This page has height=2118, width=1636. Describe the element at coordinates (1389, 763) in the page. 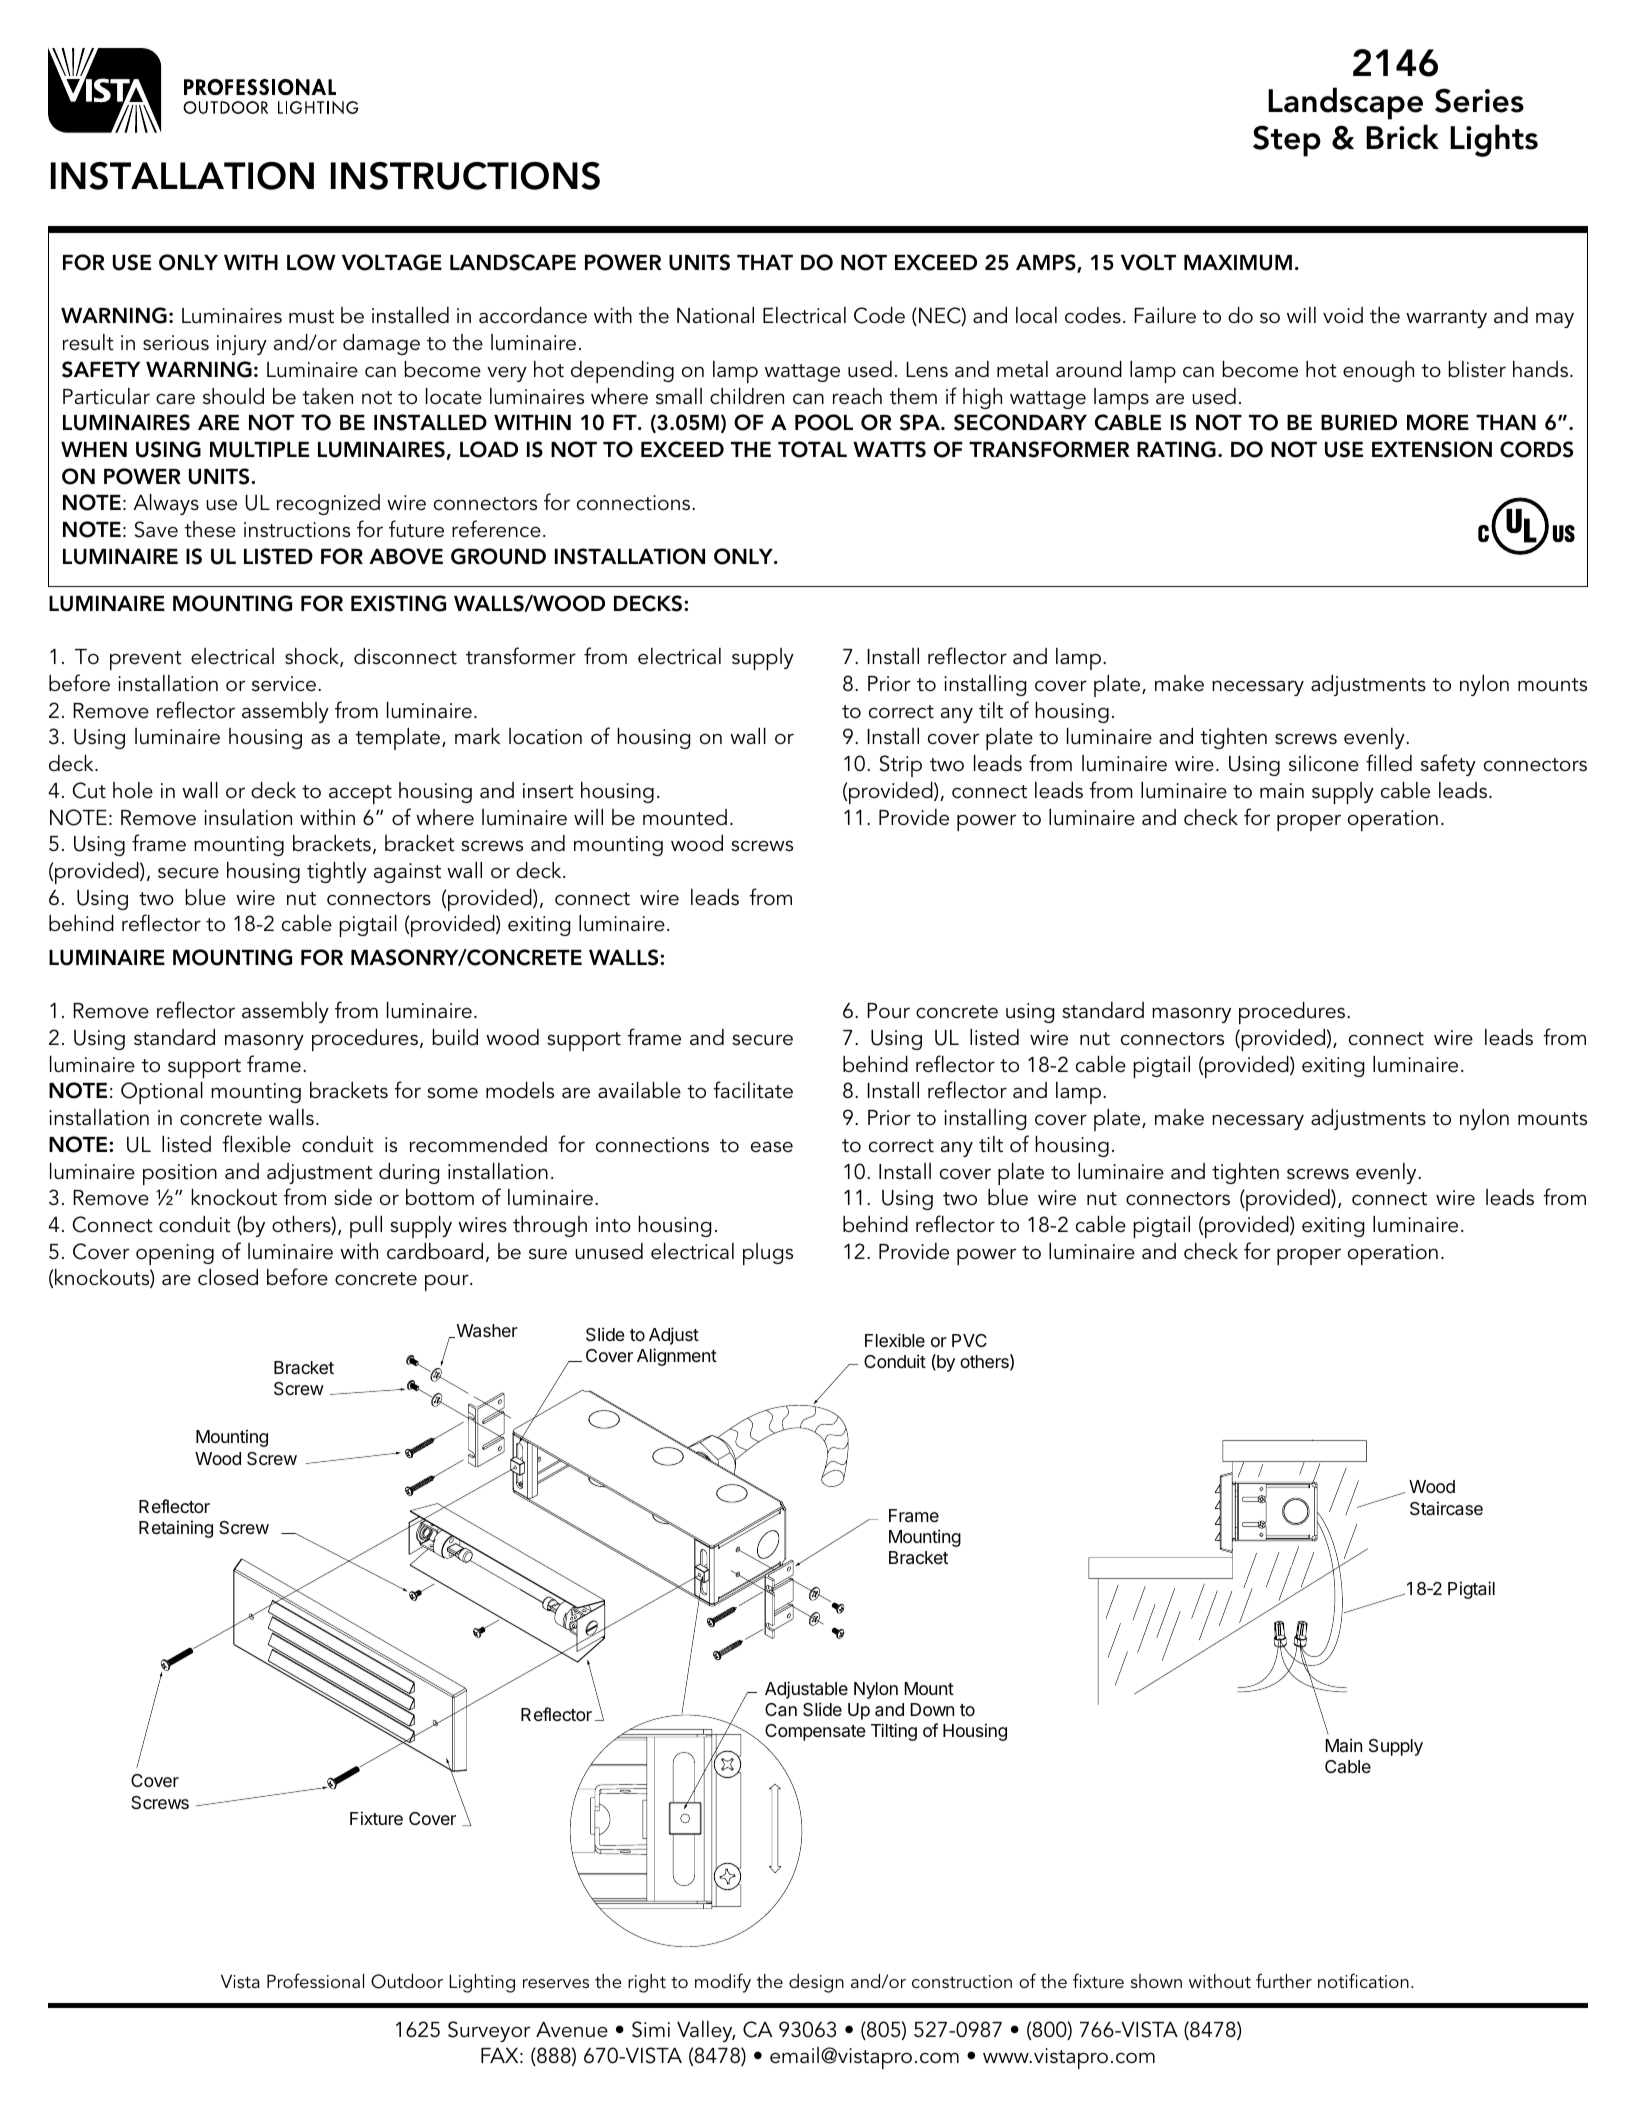

I see `filled` at that location.
